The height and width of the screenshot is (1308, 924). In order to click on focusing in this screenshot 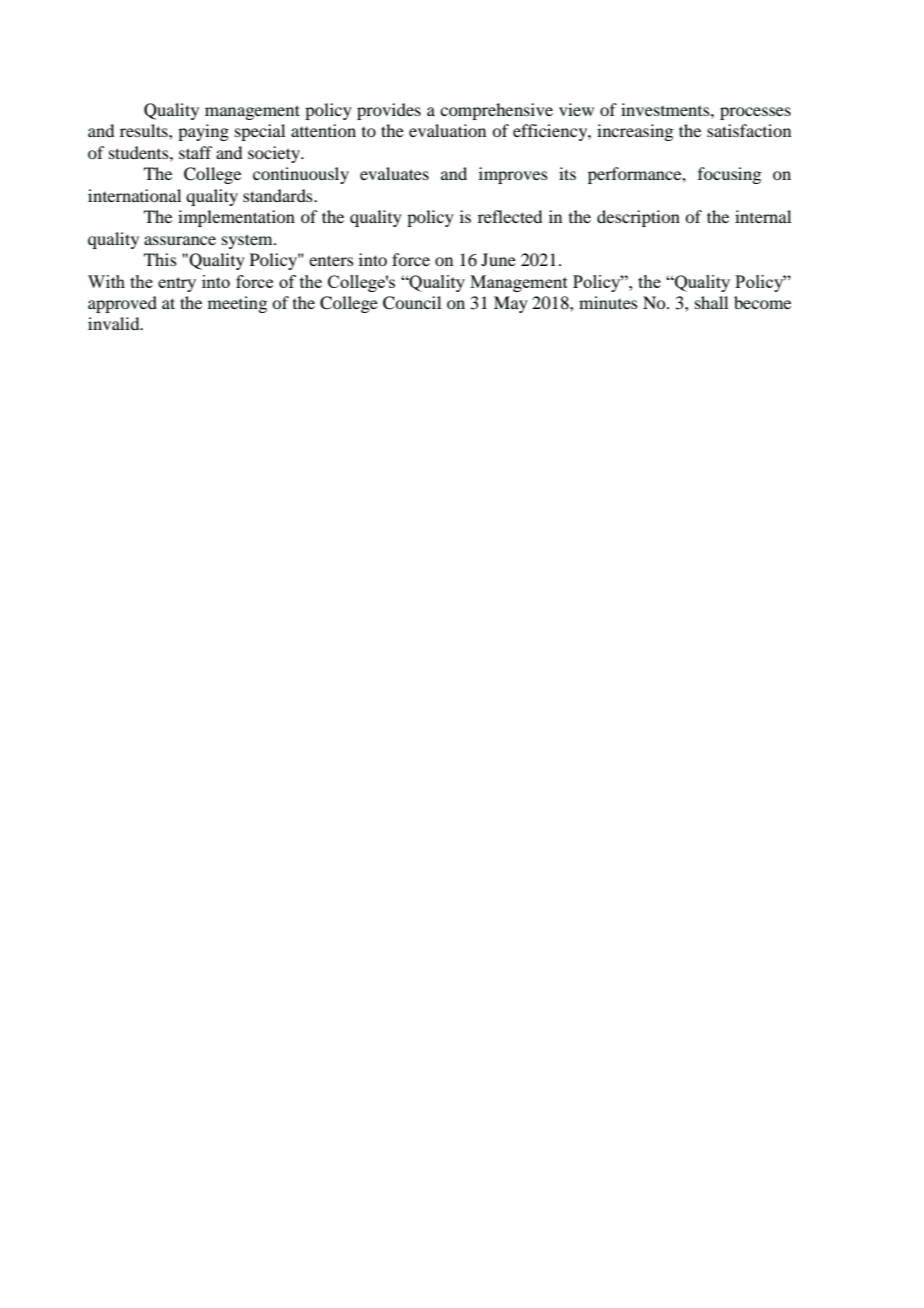, I will do `click(729, 175)`.
